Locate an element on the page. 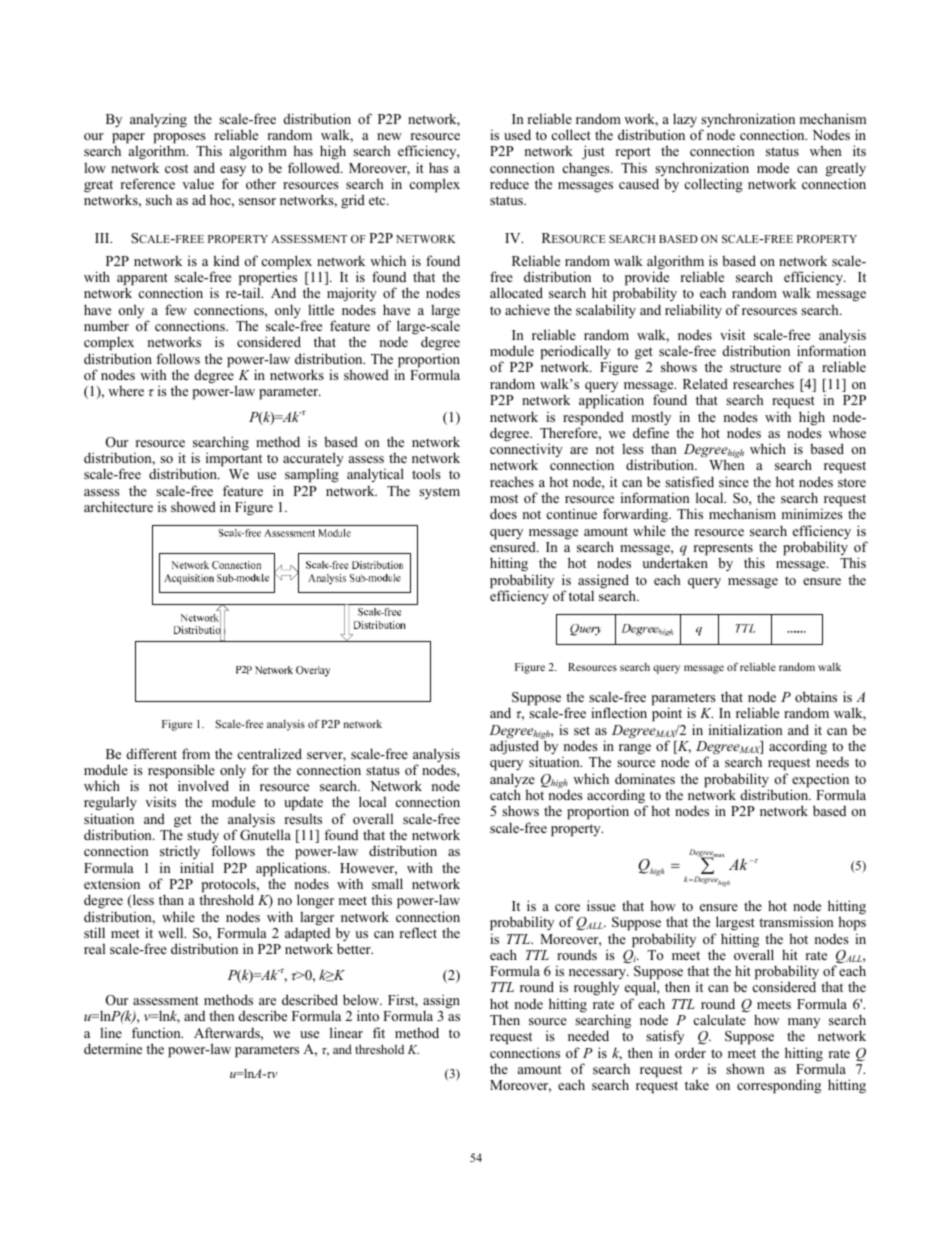 The width and height of the document is (952, 1233). periodically is located at coordinates (576, 353).
